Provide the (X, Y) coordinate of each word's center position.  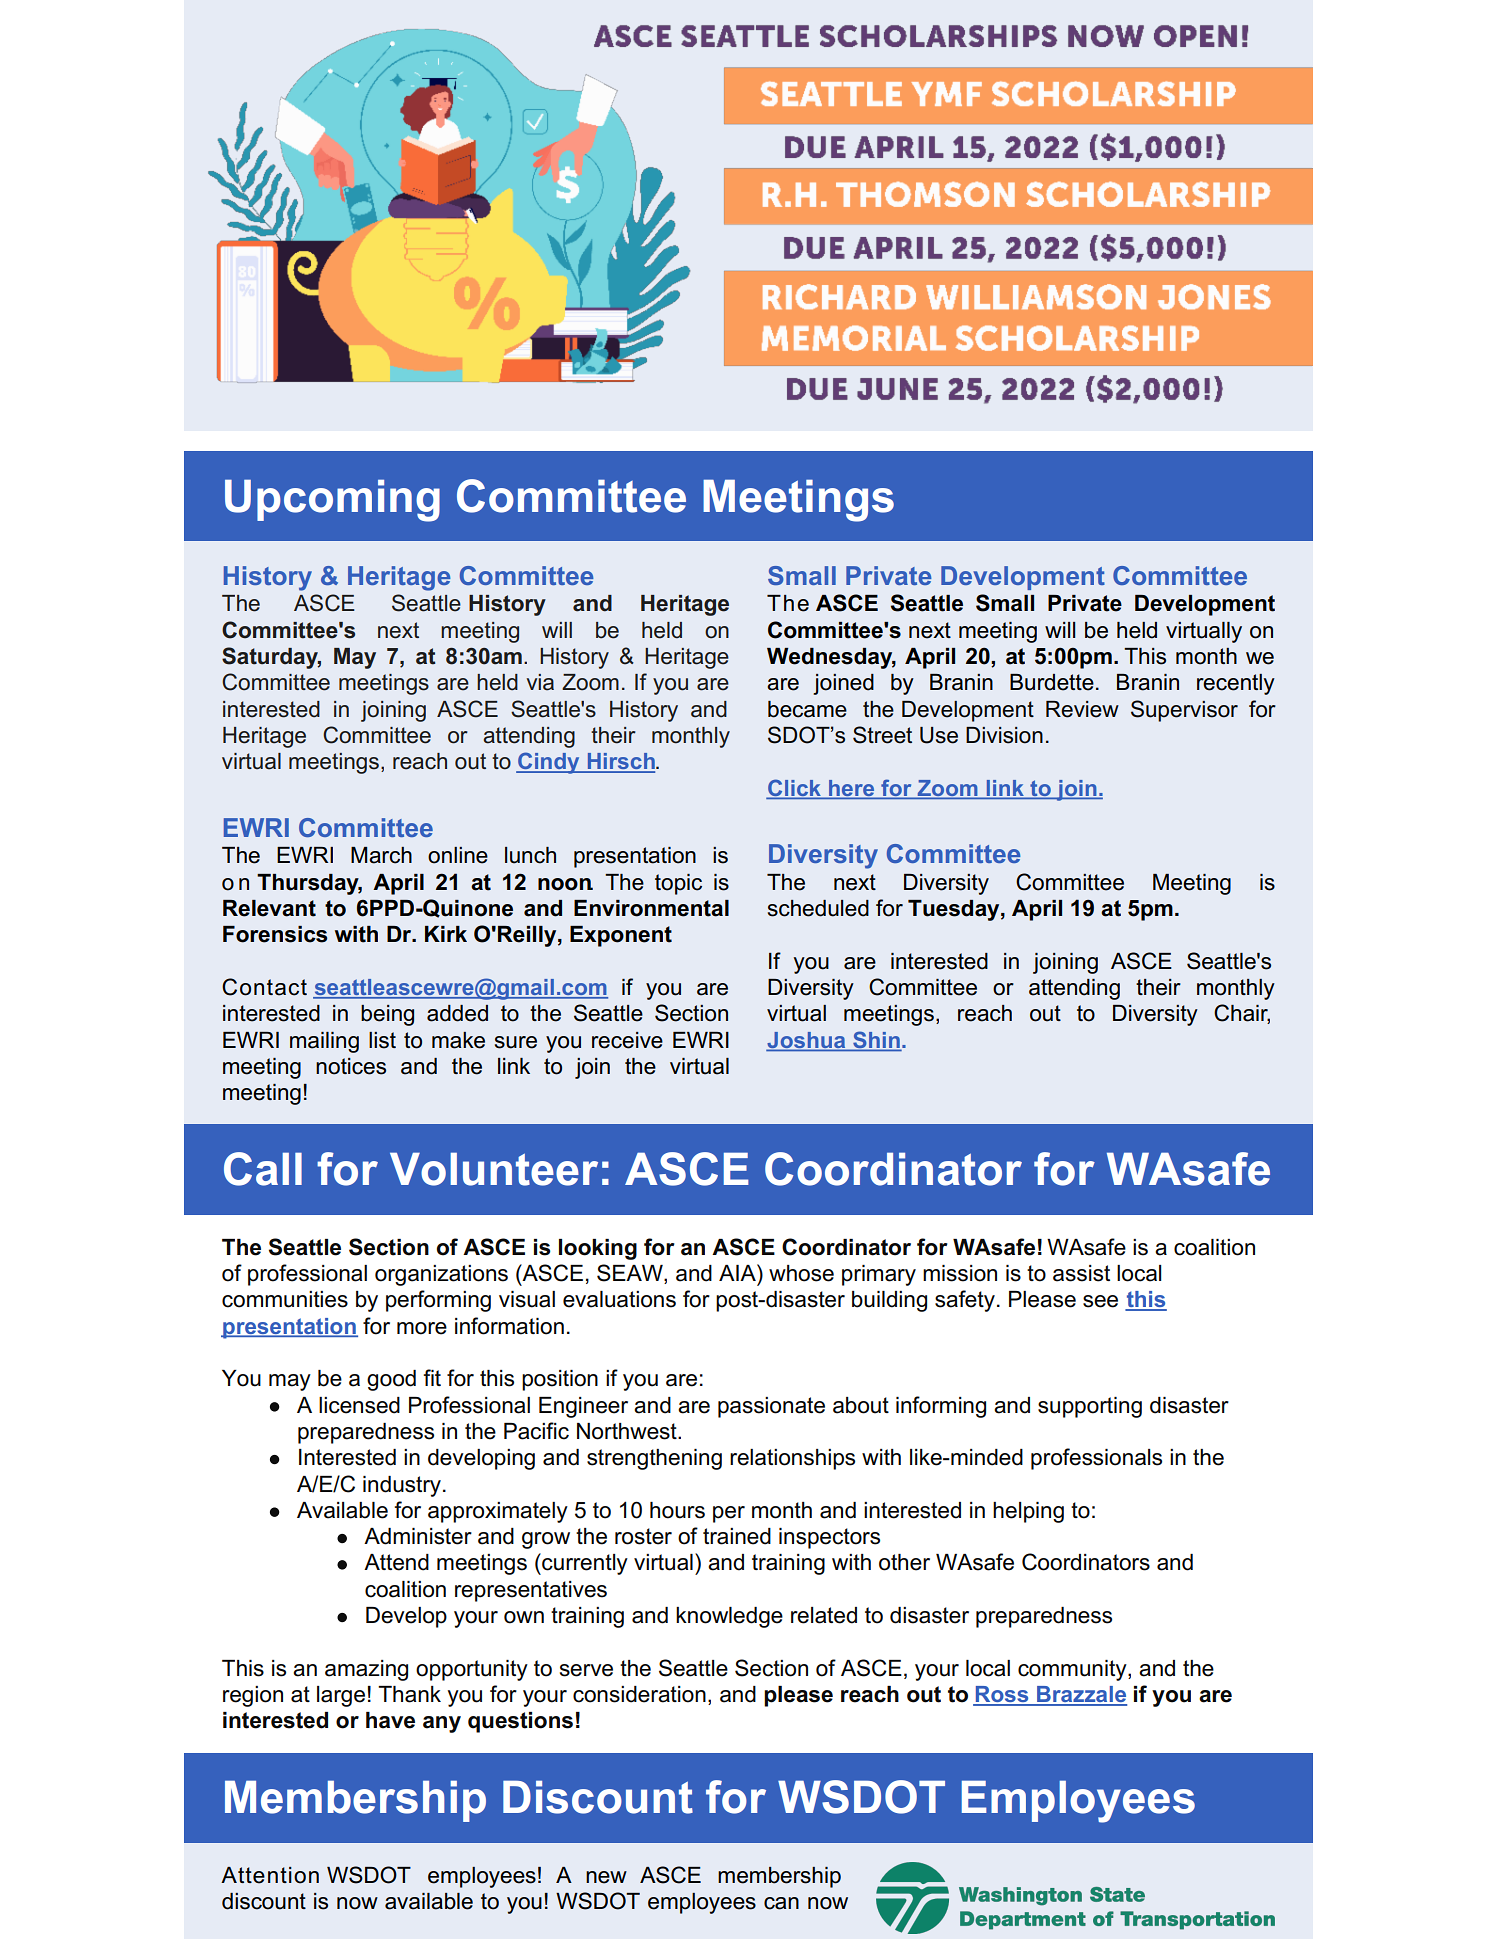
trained (737, 1536)
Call (263, 1169)
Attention (270, 1875)
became (807, 709)
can (781, 1903)
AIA (738, 1272)
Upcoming (332, 500)
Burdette (1052, 682)
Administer (418, 1536)
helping (1028, 1512)
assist (1081, 1273)
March (381, 855)
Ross (1002, 1695)
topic (678, 884)
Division (1004, 735)
